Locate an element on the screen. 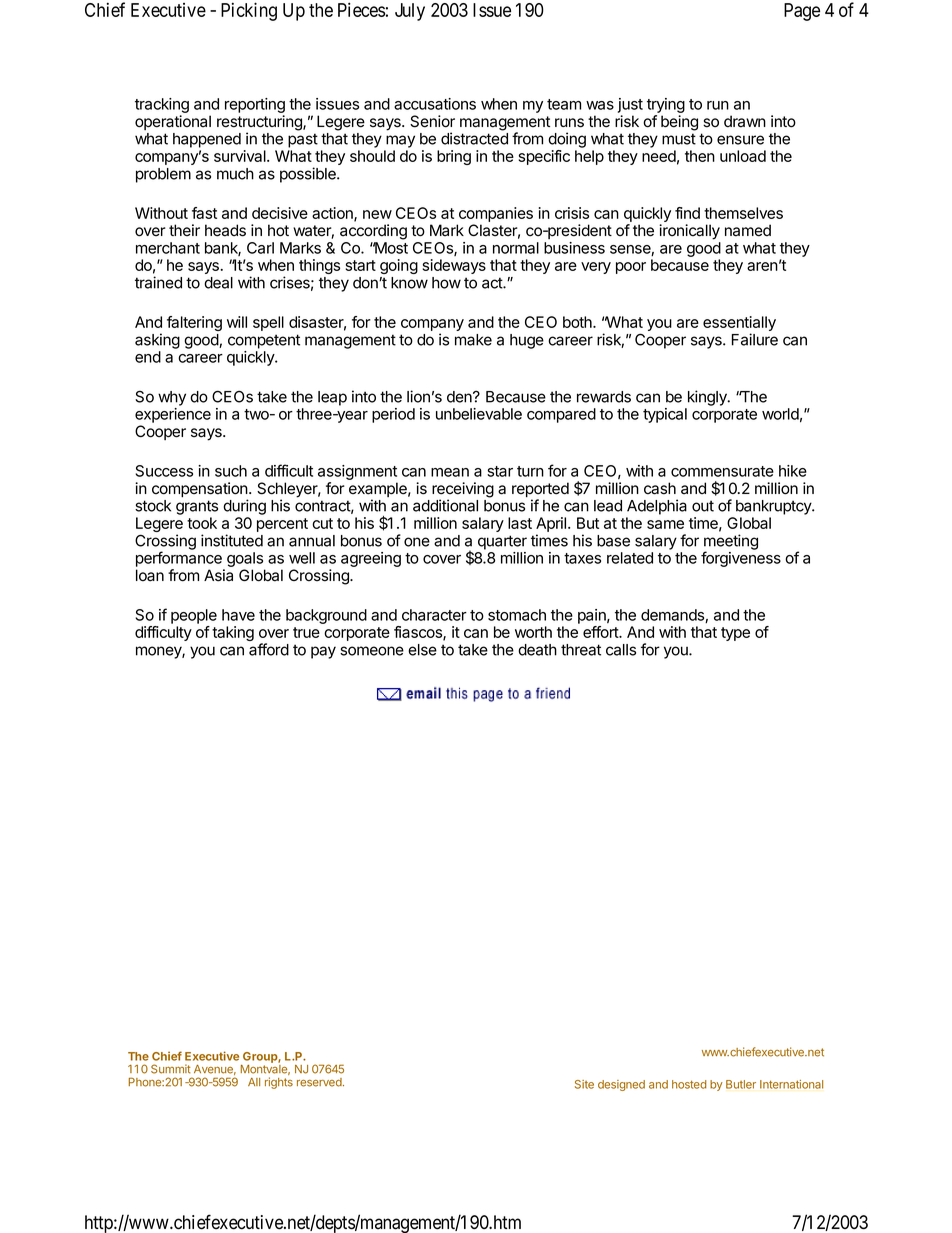  calls is located at coordinates (621, 650).
